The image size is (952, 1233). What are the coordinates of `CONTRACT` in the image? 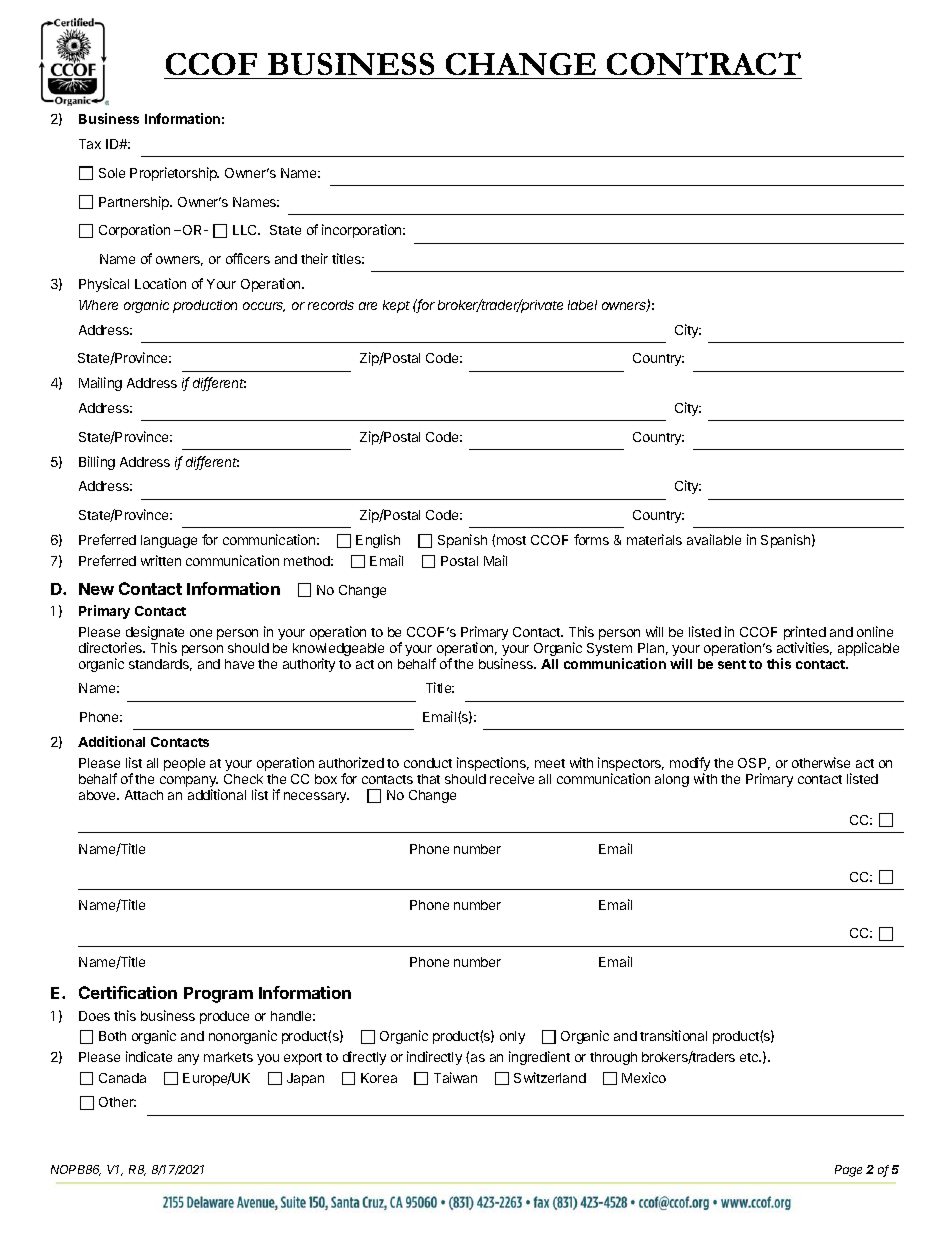 It's located at (704, 63).
